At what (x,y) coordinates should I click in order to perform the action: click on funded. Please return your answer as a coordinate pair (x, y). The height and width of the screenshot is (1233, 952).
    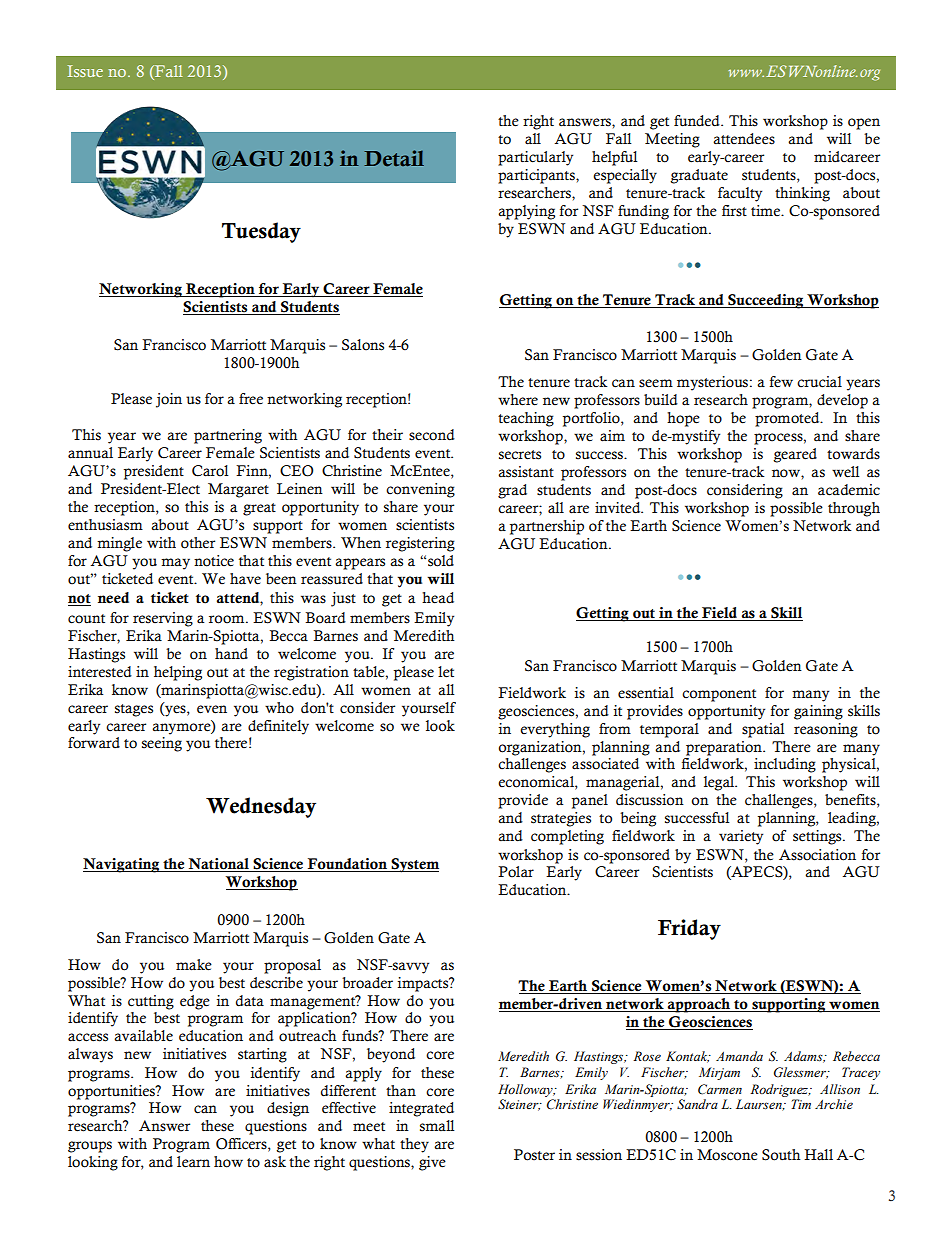
    Looking at the image, I should click on (698, 121).
